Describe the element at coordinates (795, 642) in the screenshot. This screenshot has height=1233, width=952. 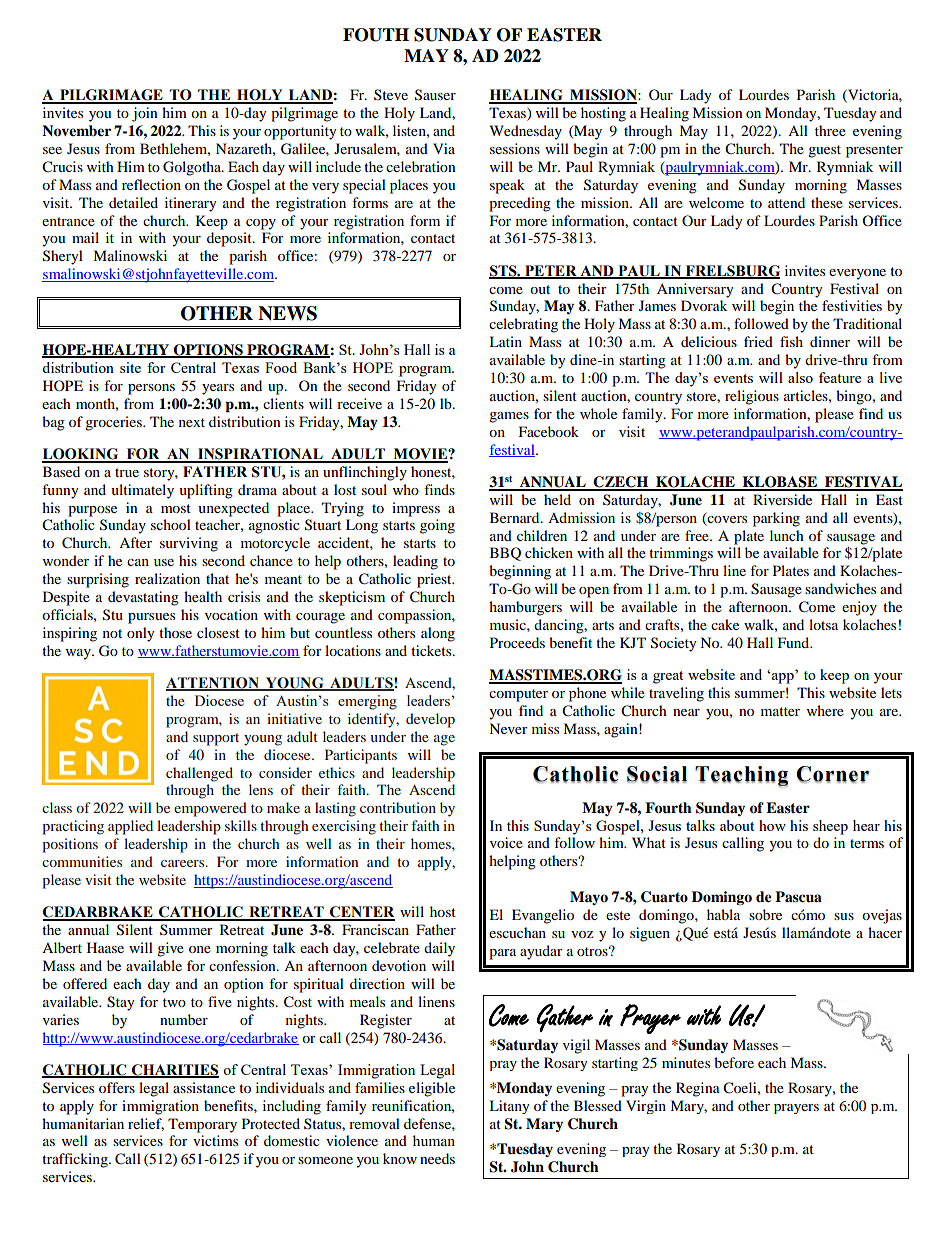
I see `Fund` at that location.
